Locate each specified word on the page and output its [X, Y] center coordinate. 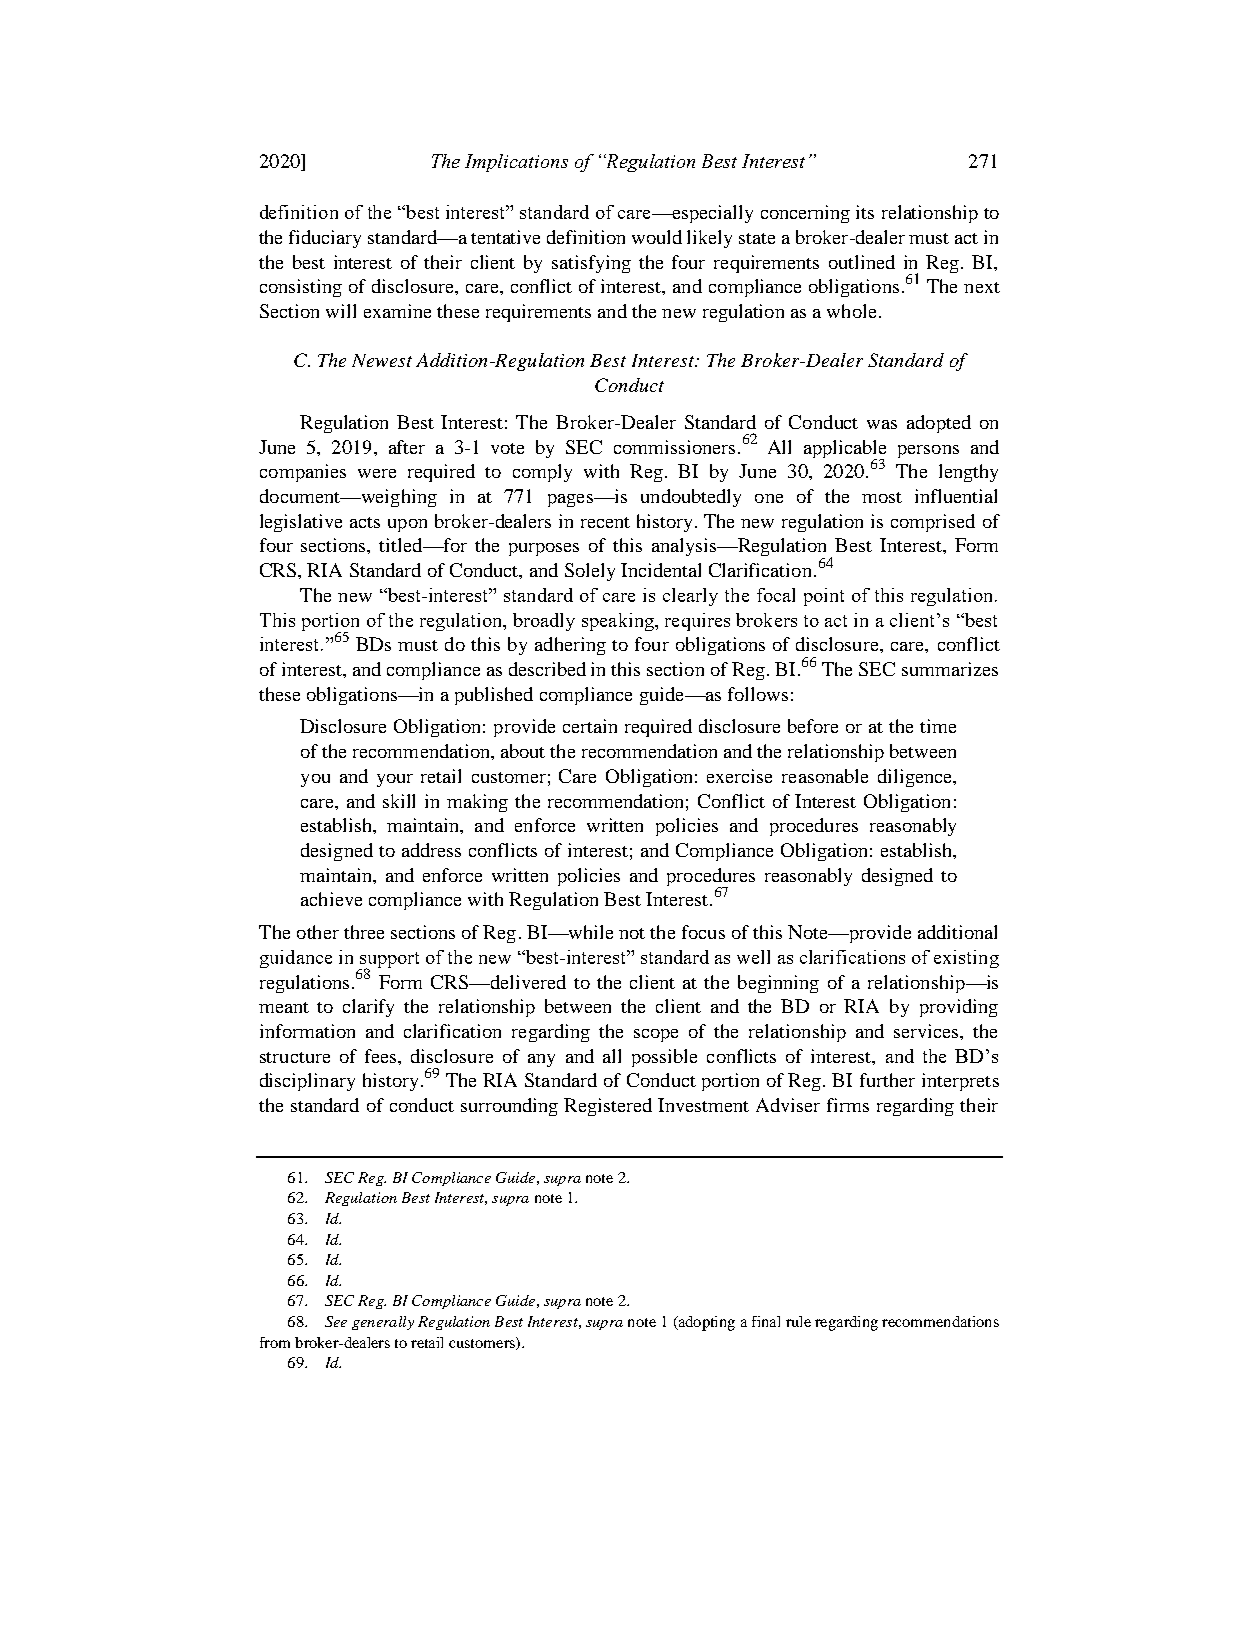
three [364, 932]
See [336, 1321]
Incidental [661, 570]
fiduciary [325, 239]
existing [966, 959]
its [865, 212]
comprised [933, 523]
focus [703, 932]
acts [365, 522]
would [657, 237]
